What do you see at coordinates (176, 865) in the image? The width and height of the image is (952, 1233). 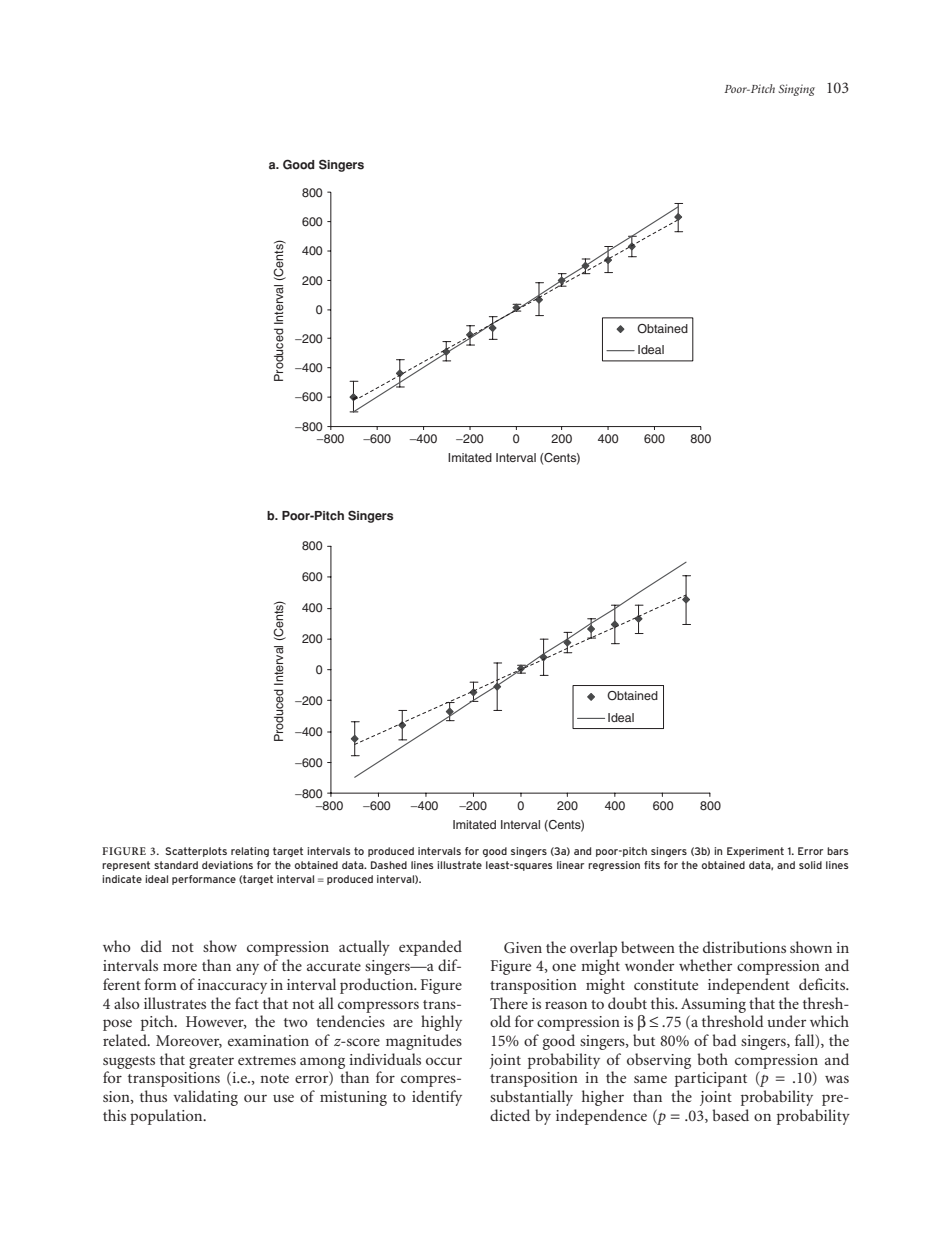 I see `standard` at bounding box center [176, 865].
